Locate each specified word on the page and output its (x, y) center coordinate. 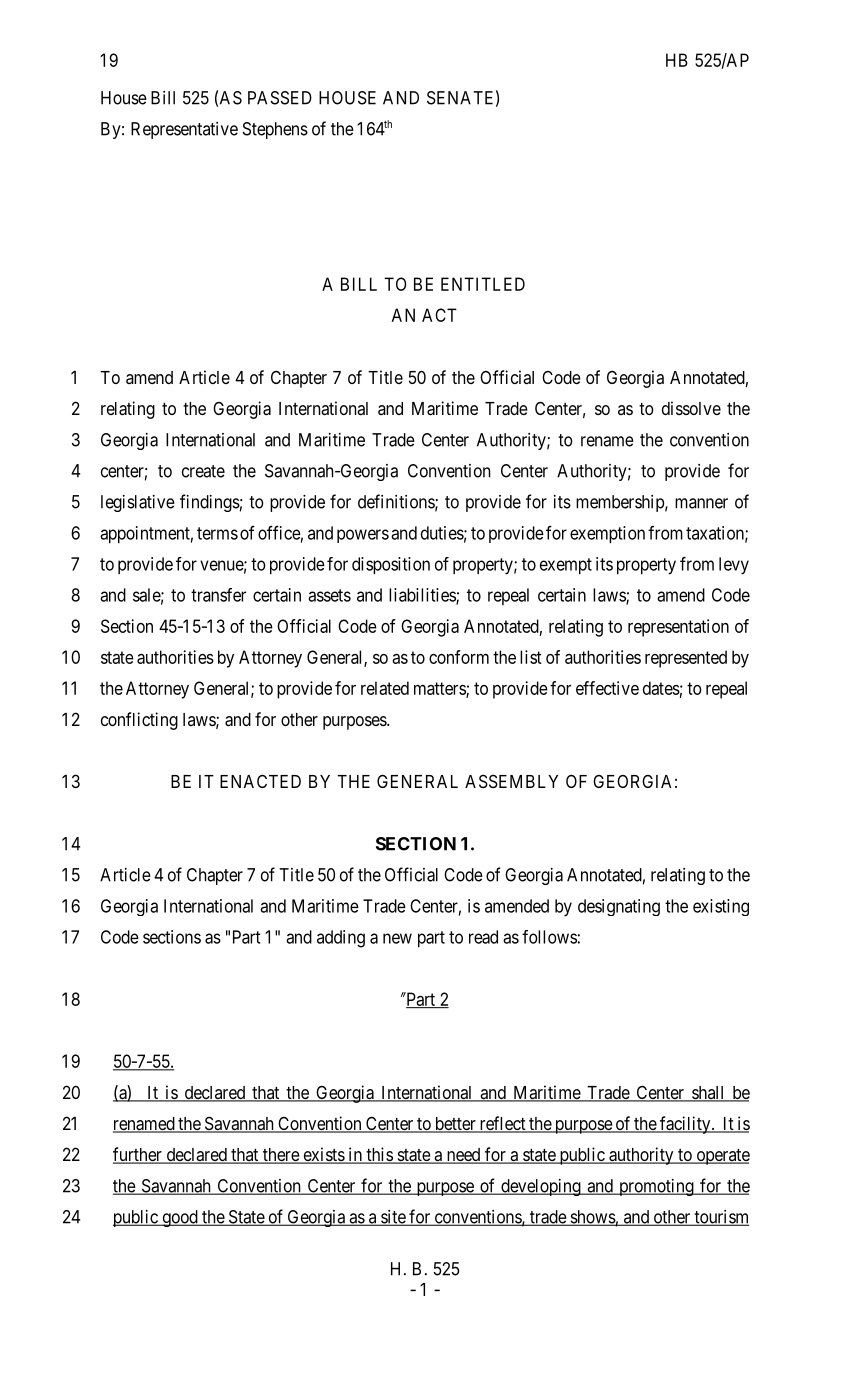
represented (686, 659)
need (463, 1156)
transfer (218, 595)
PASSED (280, 98)
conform (459, 657)
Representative (184, 130)
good (180, 1218)
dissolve (691, 408)
